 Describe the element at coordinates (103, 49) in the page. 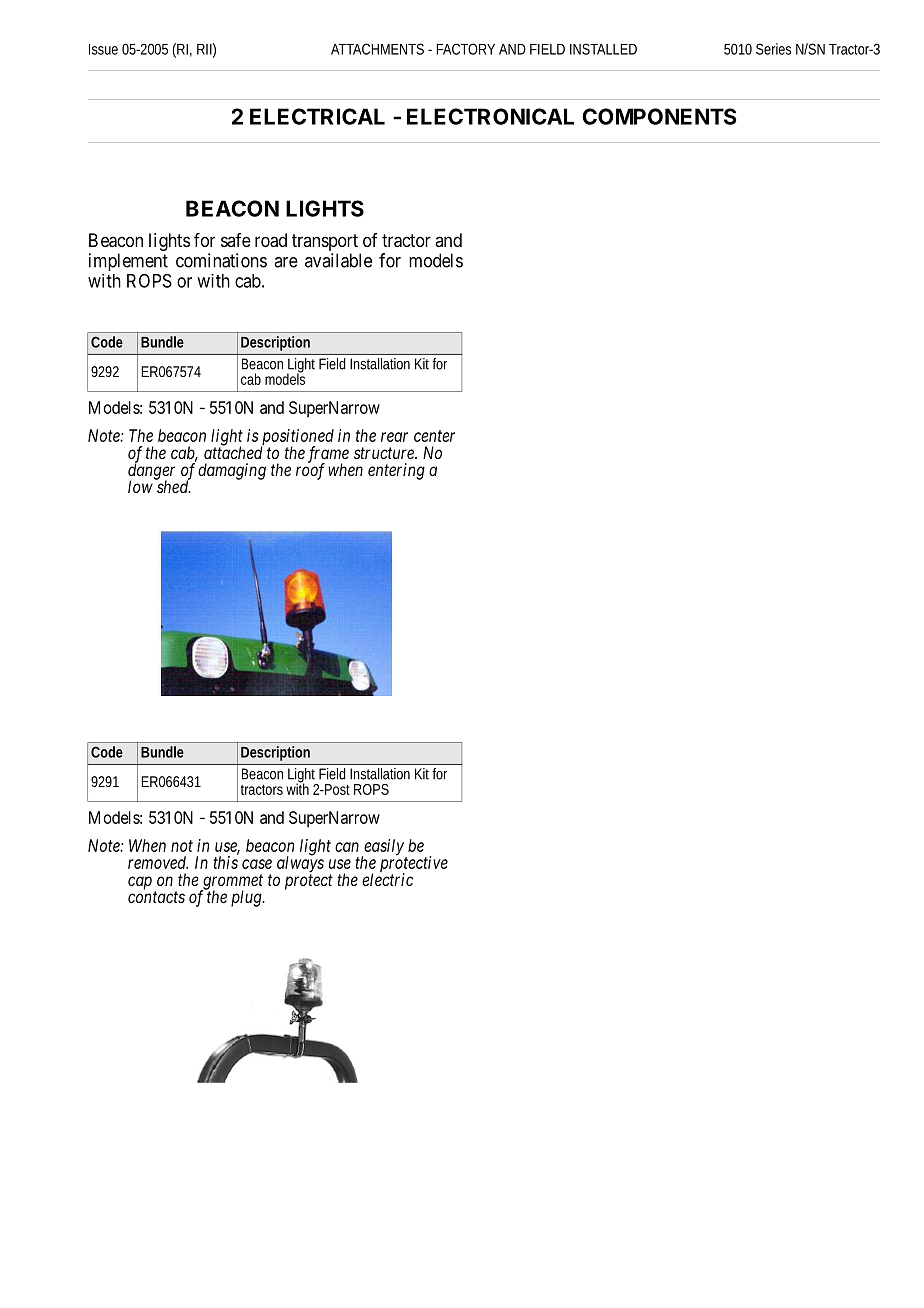

I see `Issue` at that location.
